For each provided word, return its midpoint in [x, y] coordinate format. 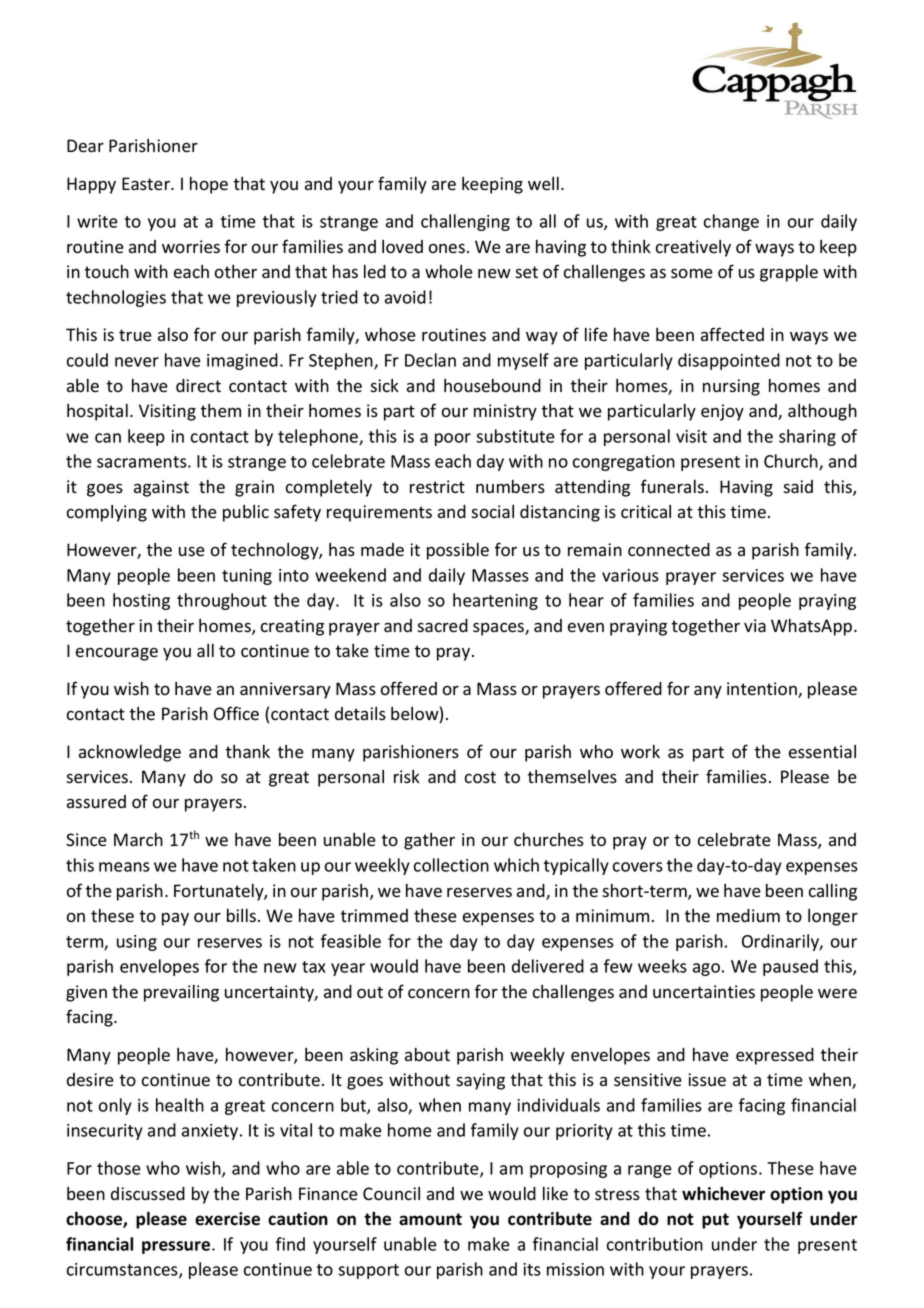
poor [453, 439]
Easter [147, 184]
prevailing [181, 993]
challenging [465, 222]
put [715, 1221]
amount [430, 1219]
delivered [548, 966]
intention [763, 690]
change [731, 222]
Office [236, 713]
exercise [227, 1219]
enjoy [722, 412]
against [161, 488]
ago [706, 969]
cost [480, 777]
